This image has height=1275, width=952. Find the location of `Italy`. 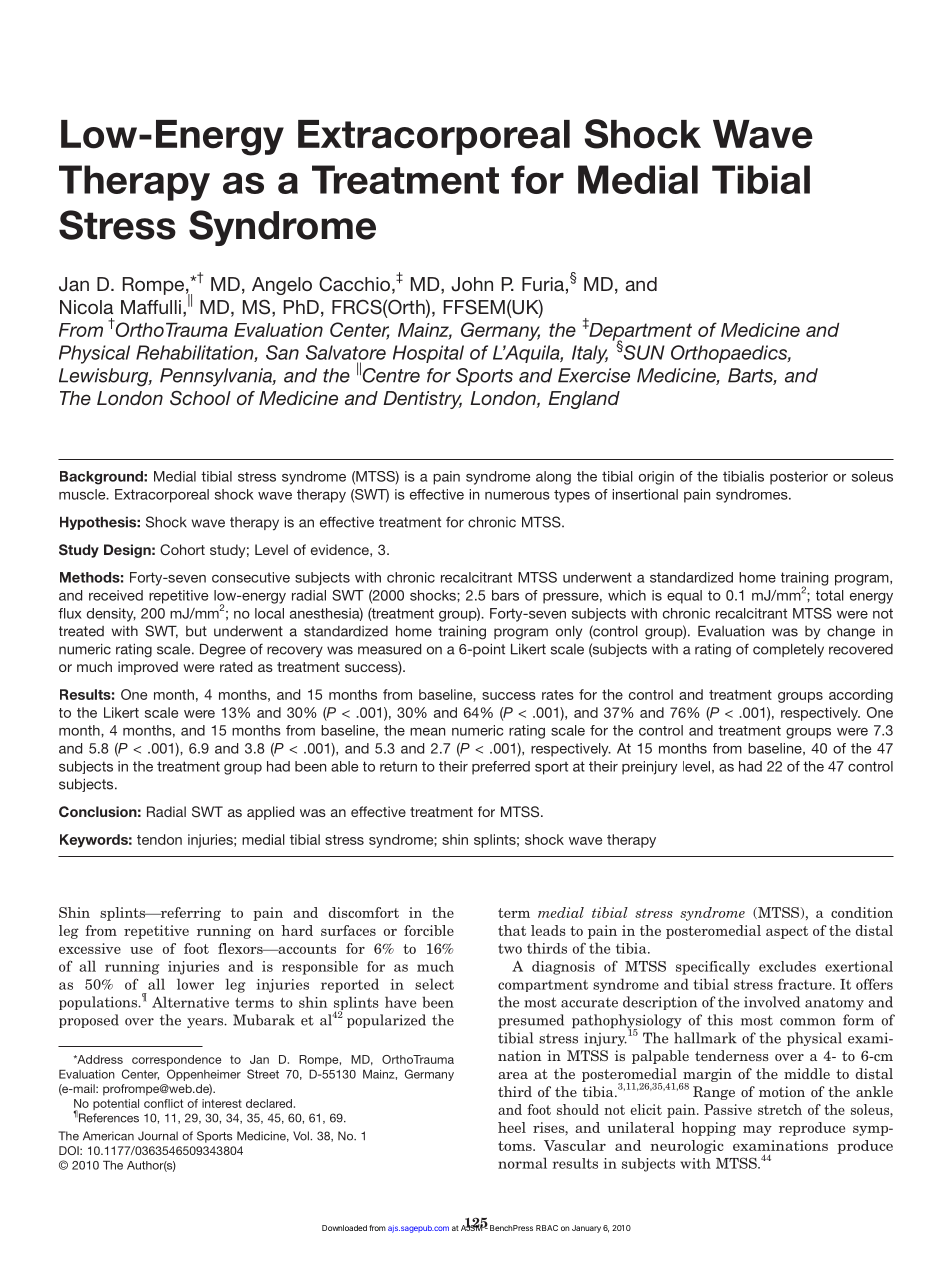

Italy is located at coordinates (590, 354).
